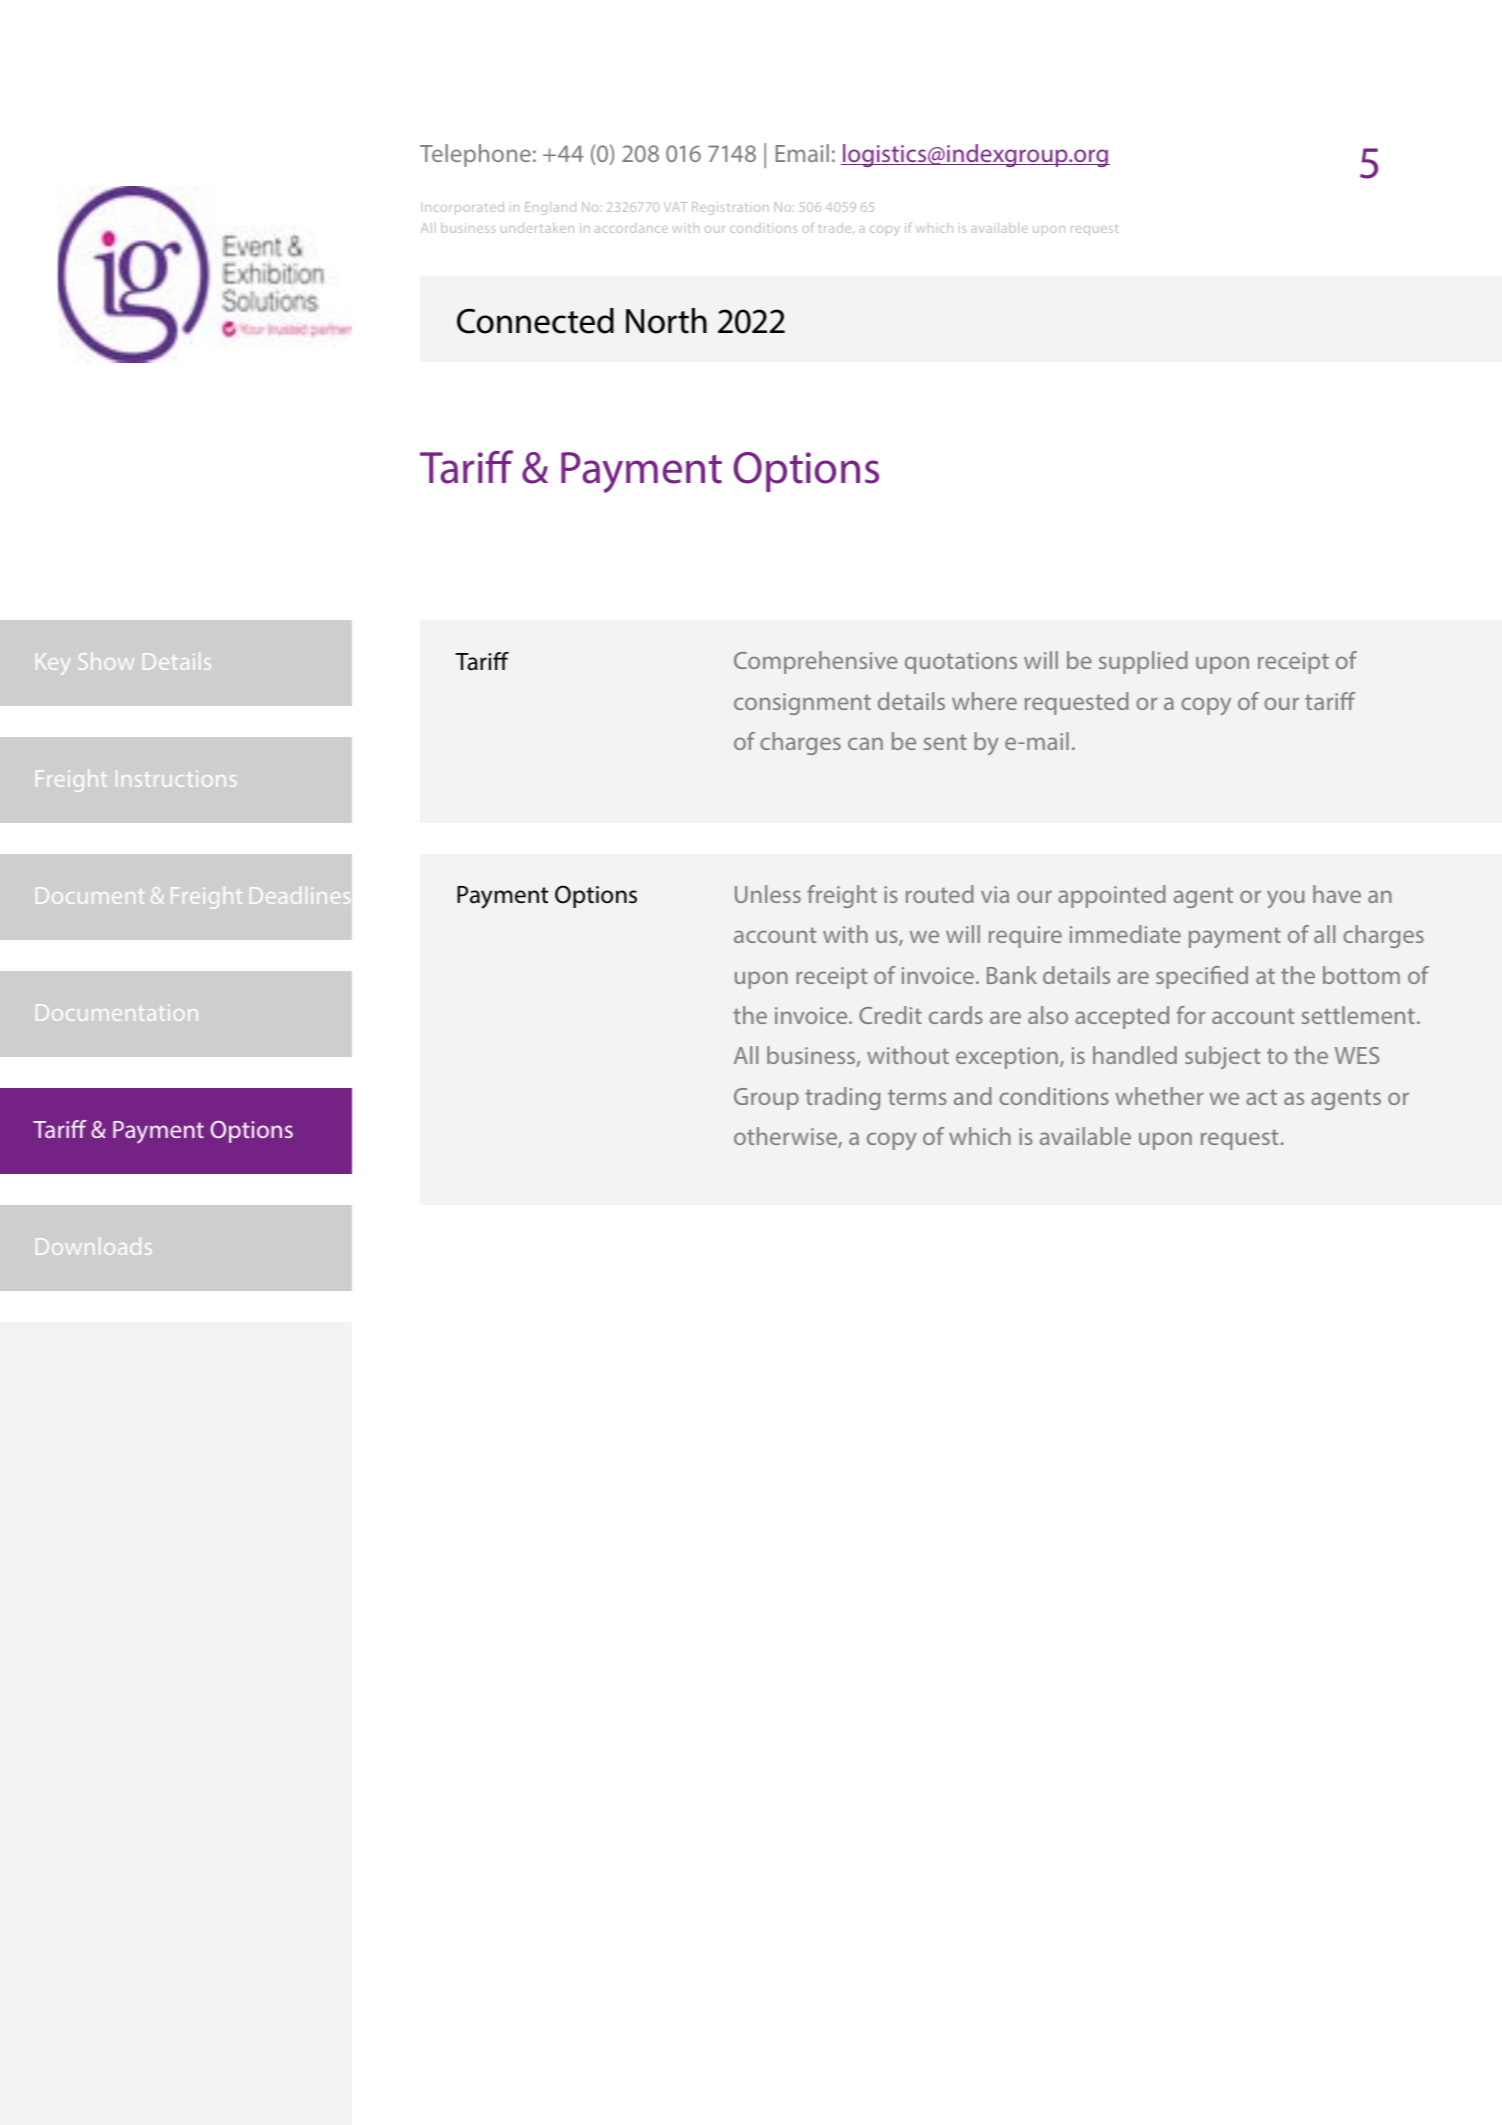 This screenshot has height=2125, width=1502. What do you see at coordinates (836, 228) in the screenshot?
I see `trade` at bounding box center [836, 228].
